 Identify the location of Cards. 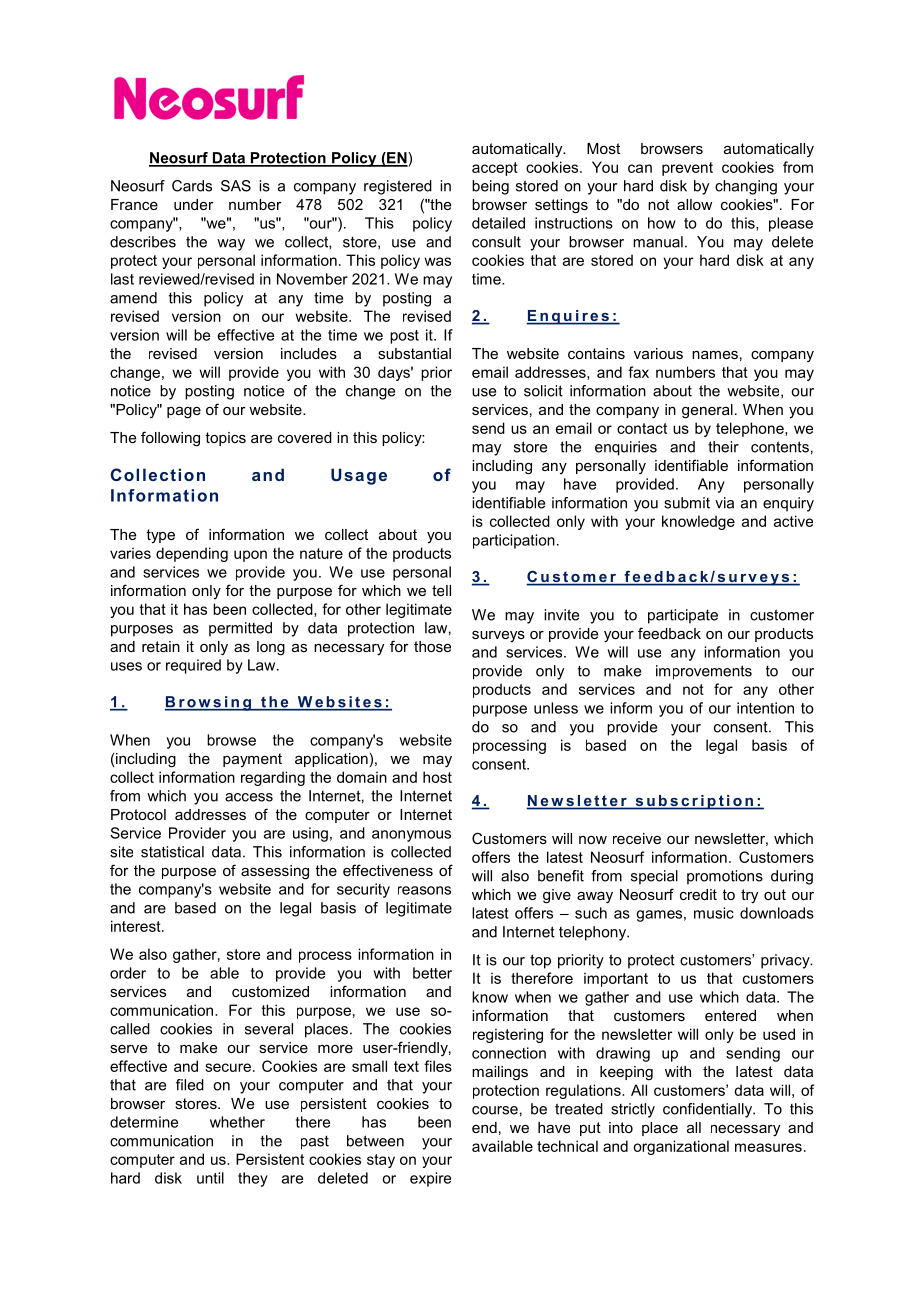
(192, 186).
